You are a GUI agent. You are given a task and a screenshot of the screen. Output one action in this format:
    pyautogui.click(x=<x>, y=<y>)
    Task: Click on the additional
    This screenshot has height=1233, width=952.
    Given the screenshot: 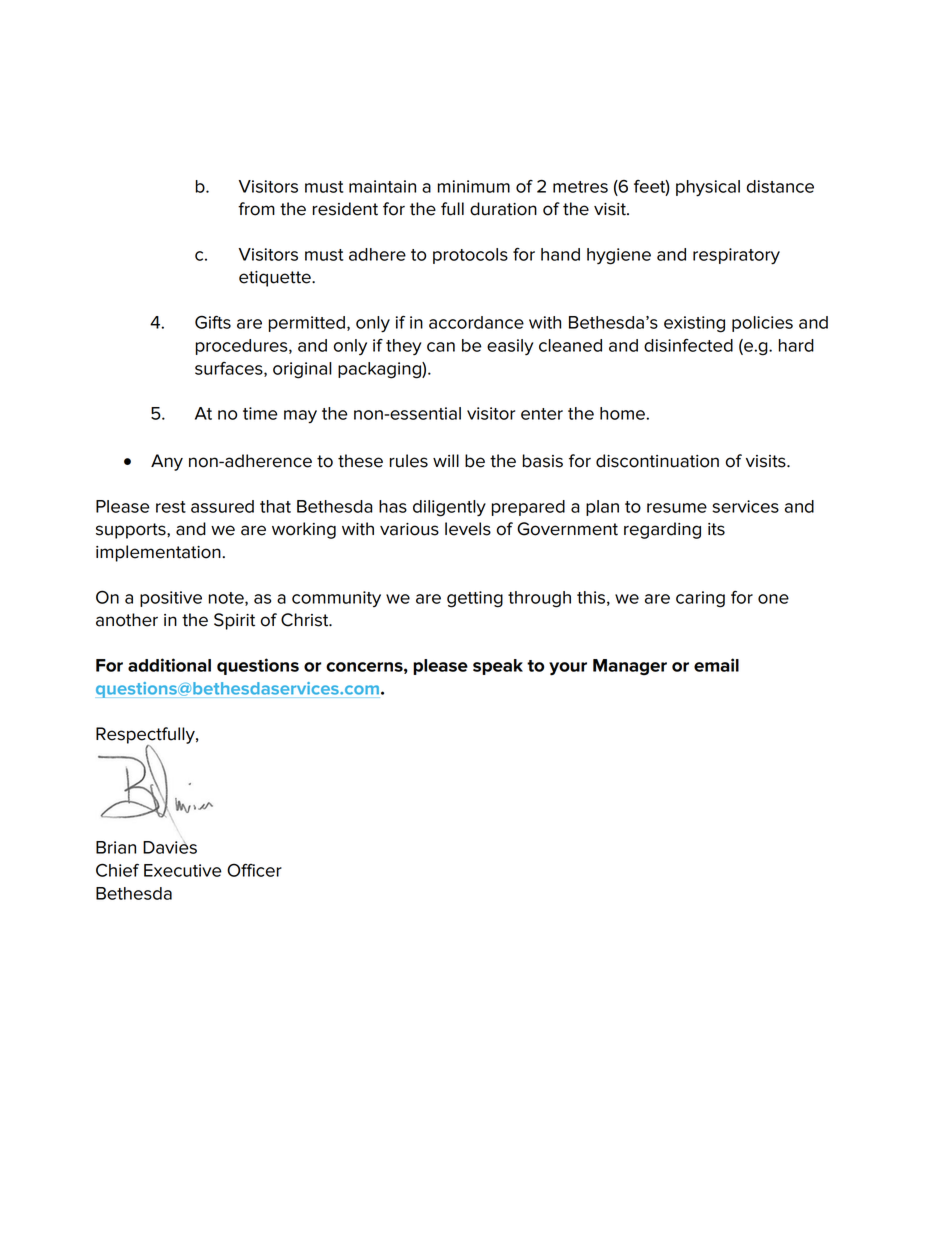 What is the action you would take?
    pyautogui.click(x=169, y=665)
